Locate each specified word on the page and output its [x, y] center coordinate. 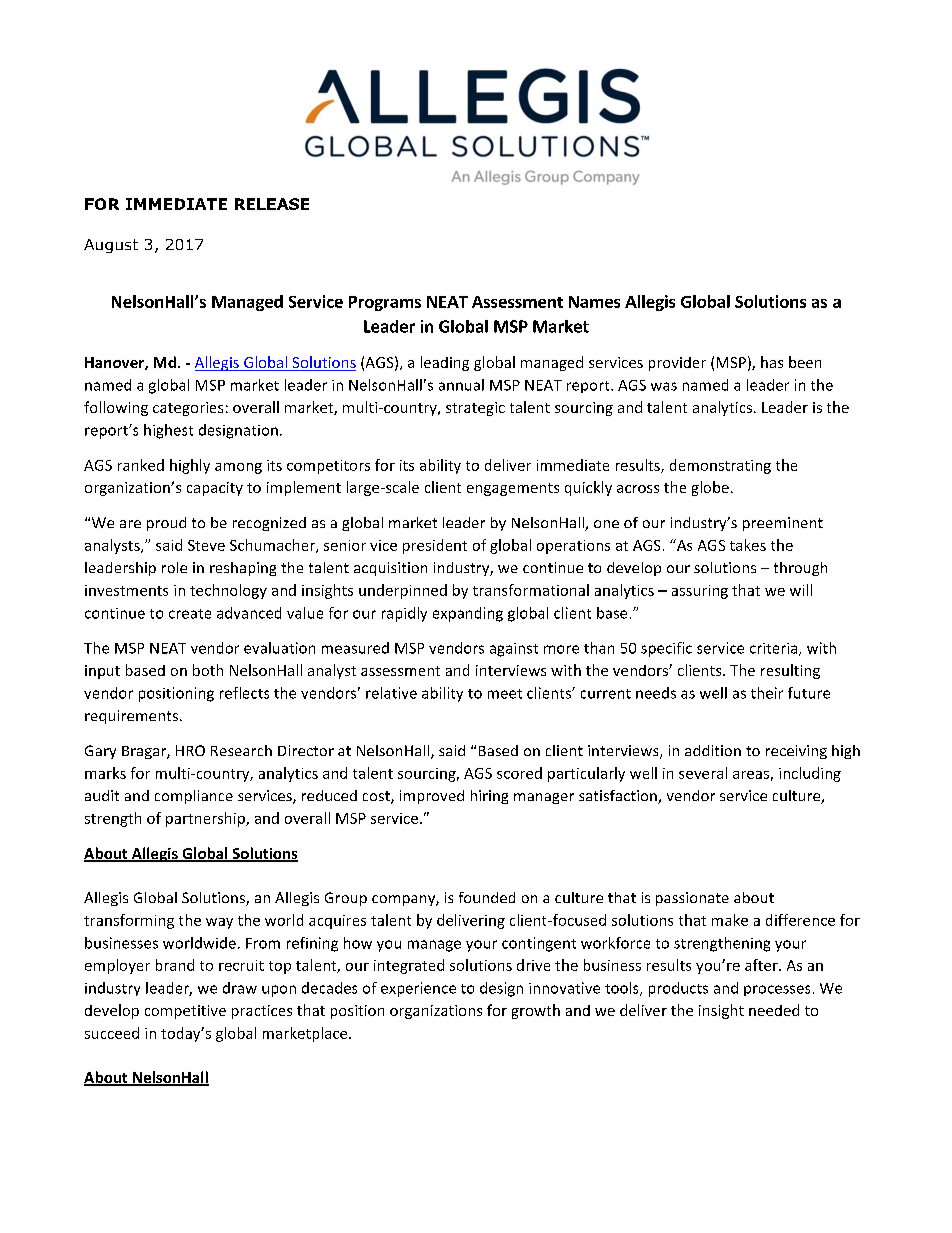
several [703, 773]
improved [432, 797]
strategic [475, 409]
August [111, 246]
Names [594, 302]
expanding [468, 614]
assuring [700, 592]
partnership [206, 819]
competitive [185, 1012]
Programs [385, 303]
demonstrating [720, 466]
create [190, 614]
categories [188, 409]
